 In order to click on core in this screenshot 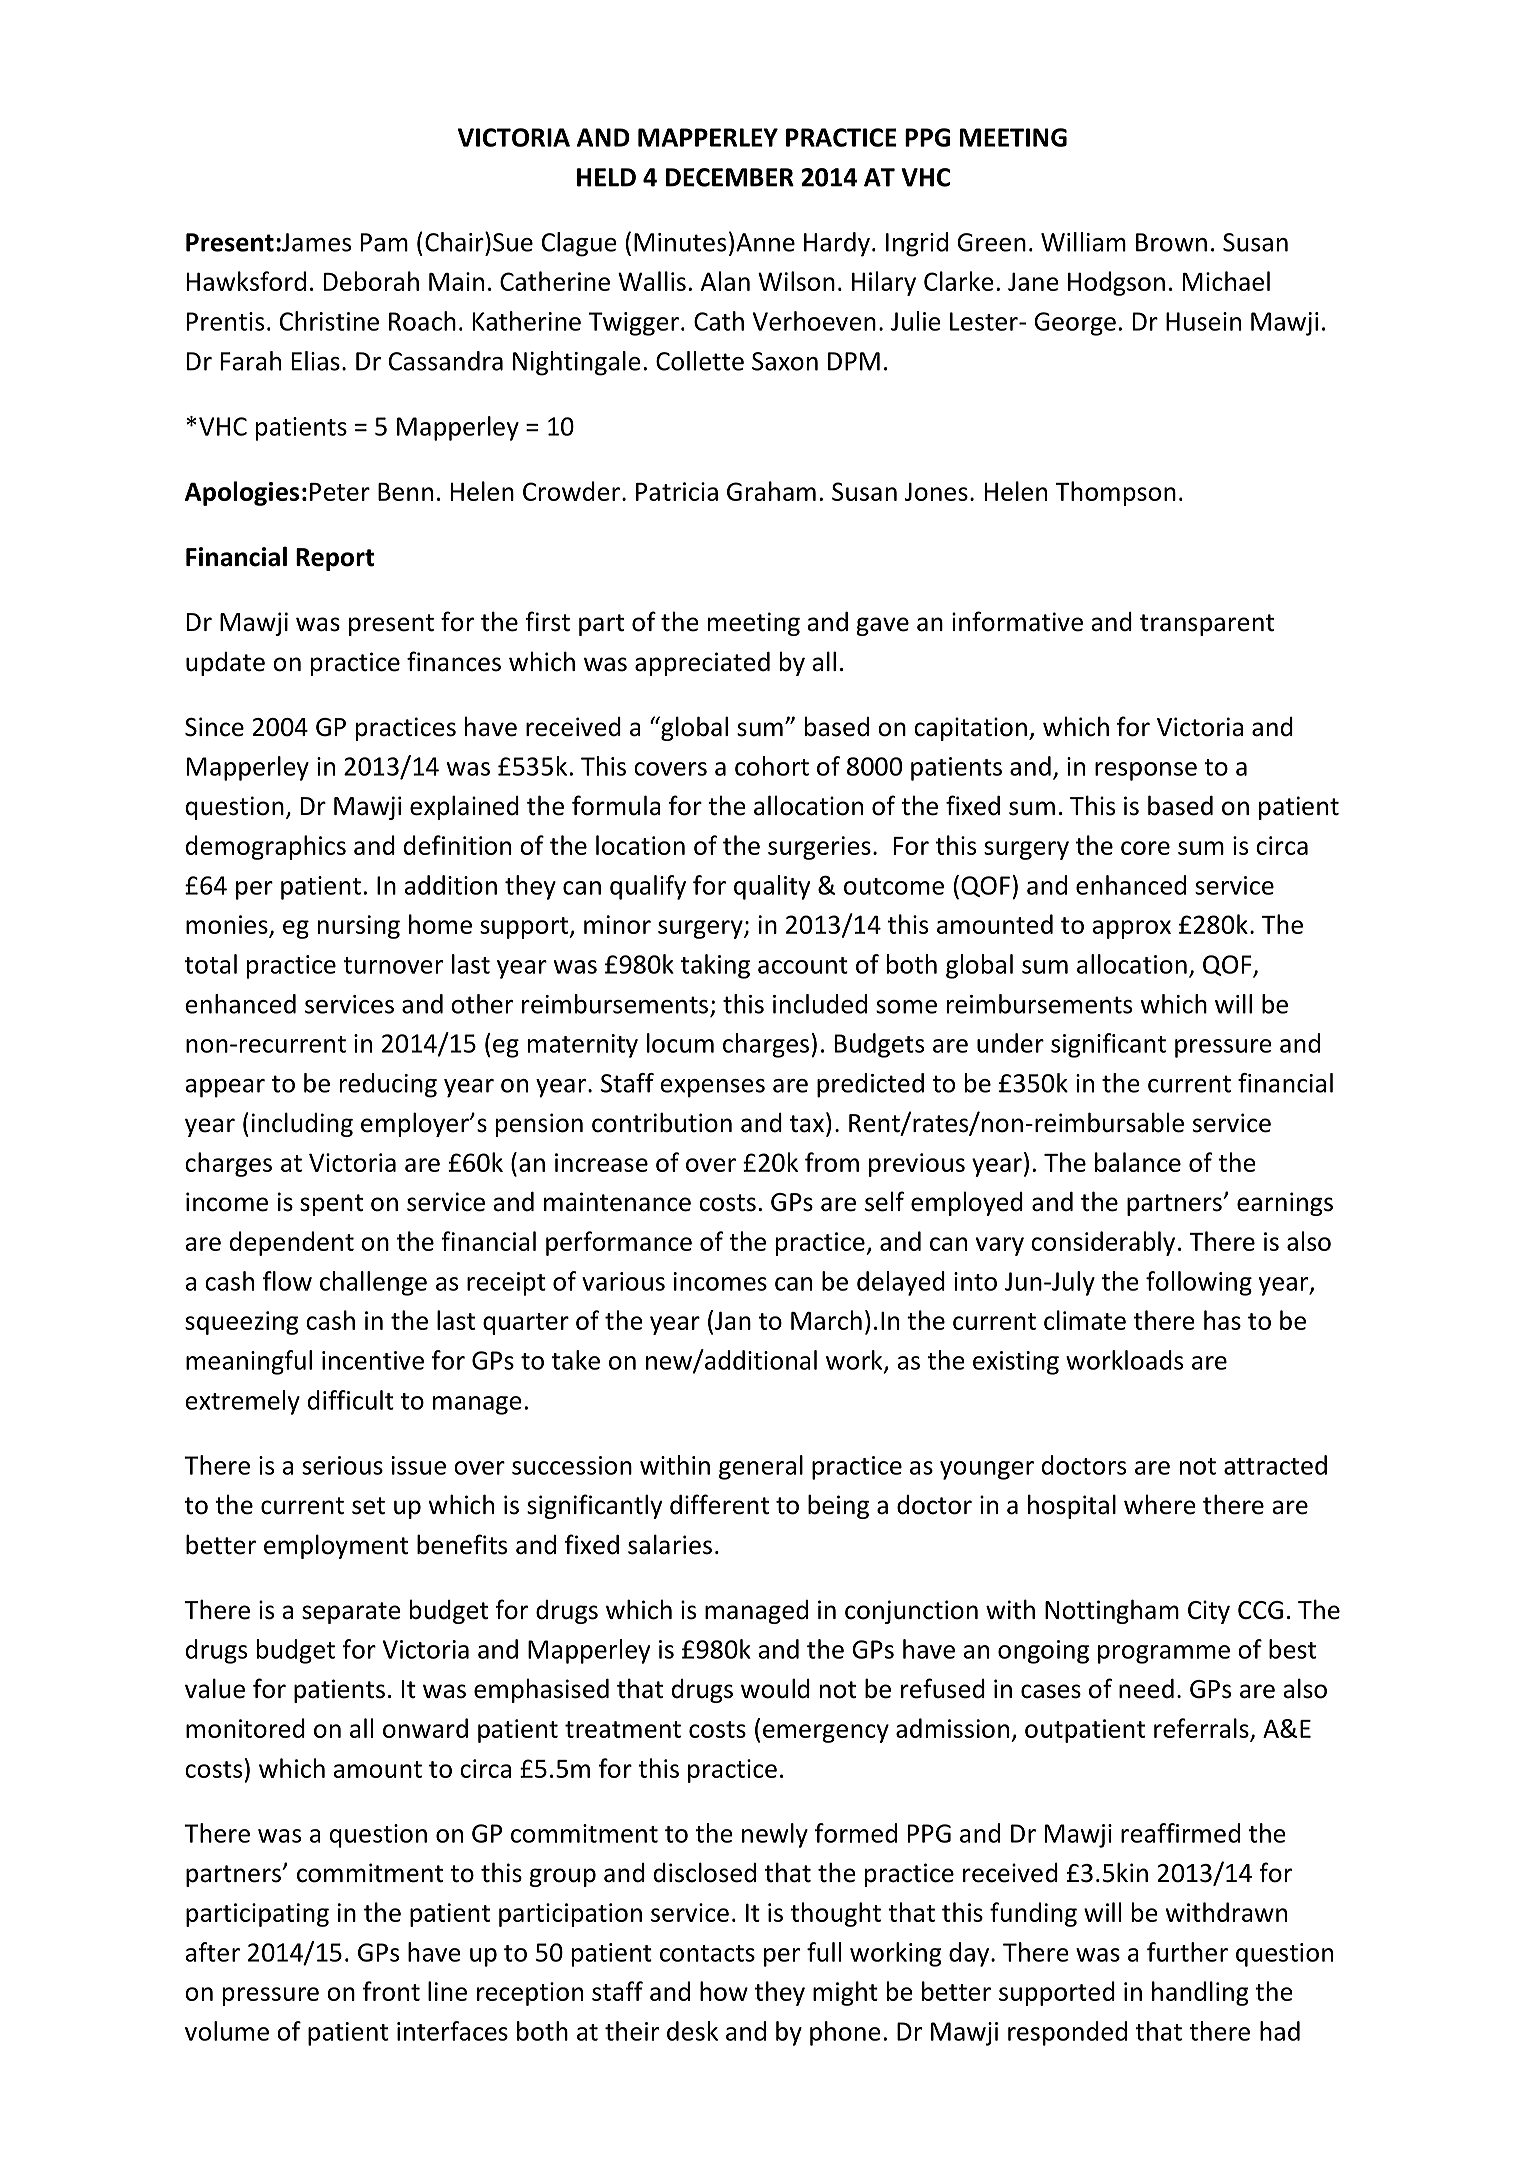, I will do `click(1145, 848)`.
